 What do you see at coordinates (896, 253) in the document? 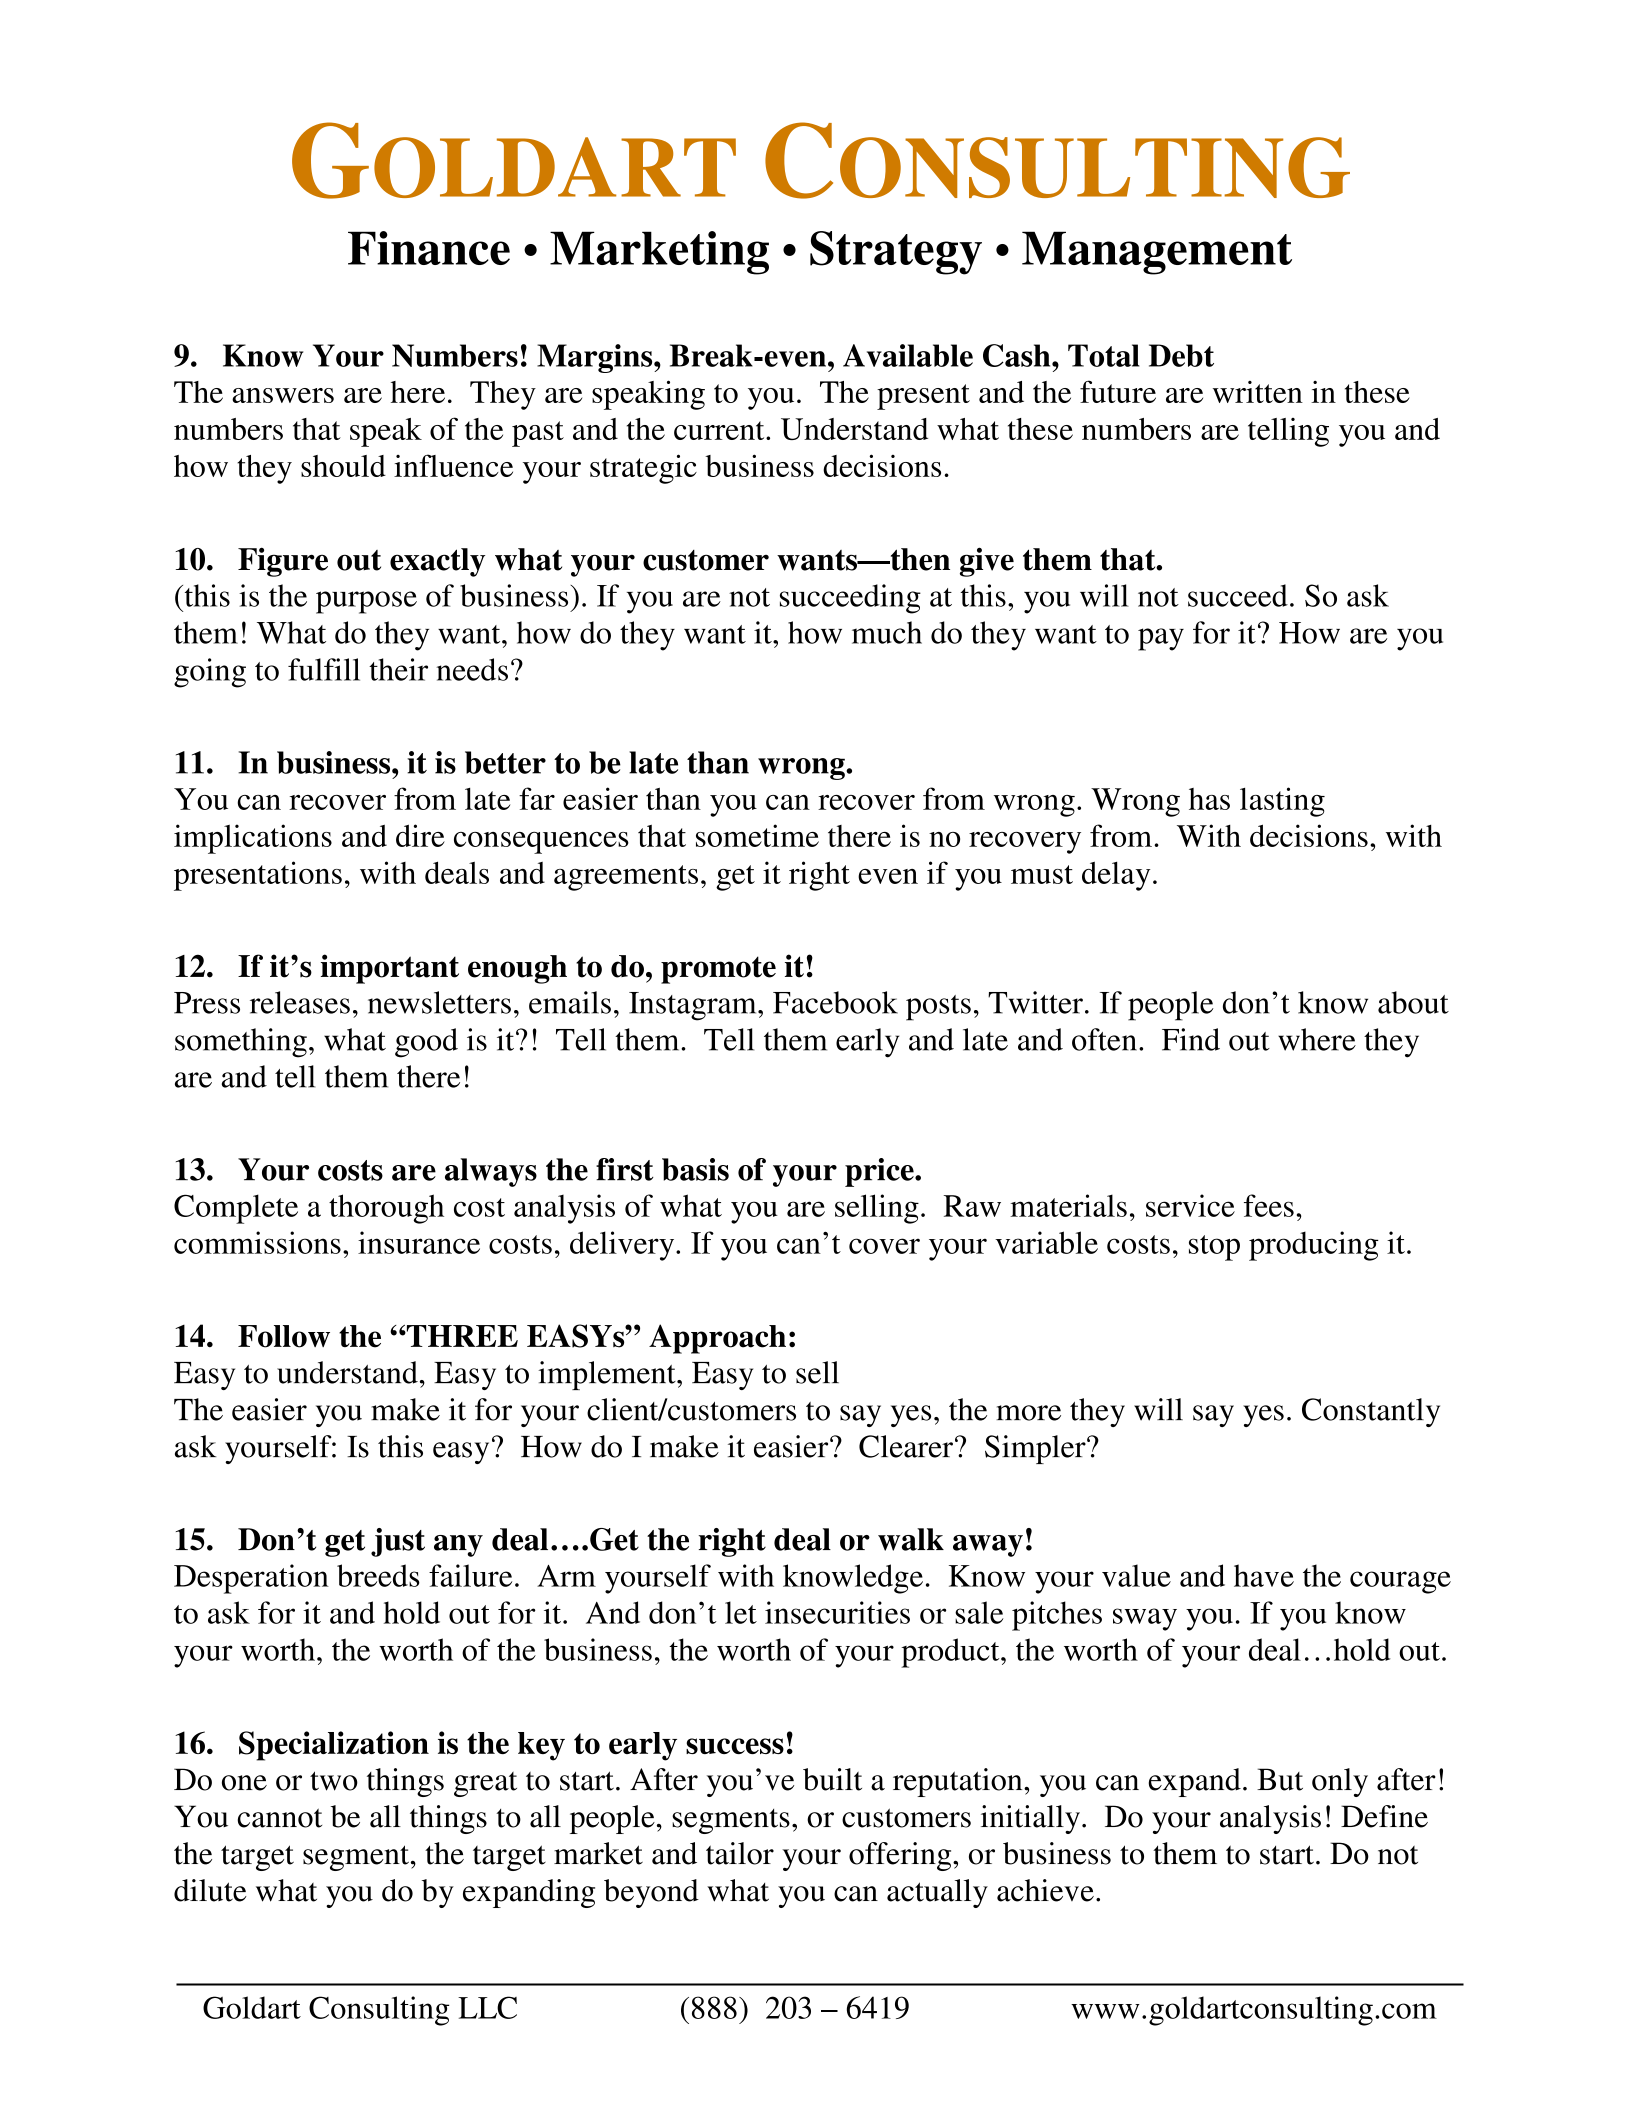
I see `Strategy` at bounding box center [896, 253].
